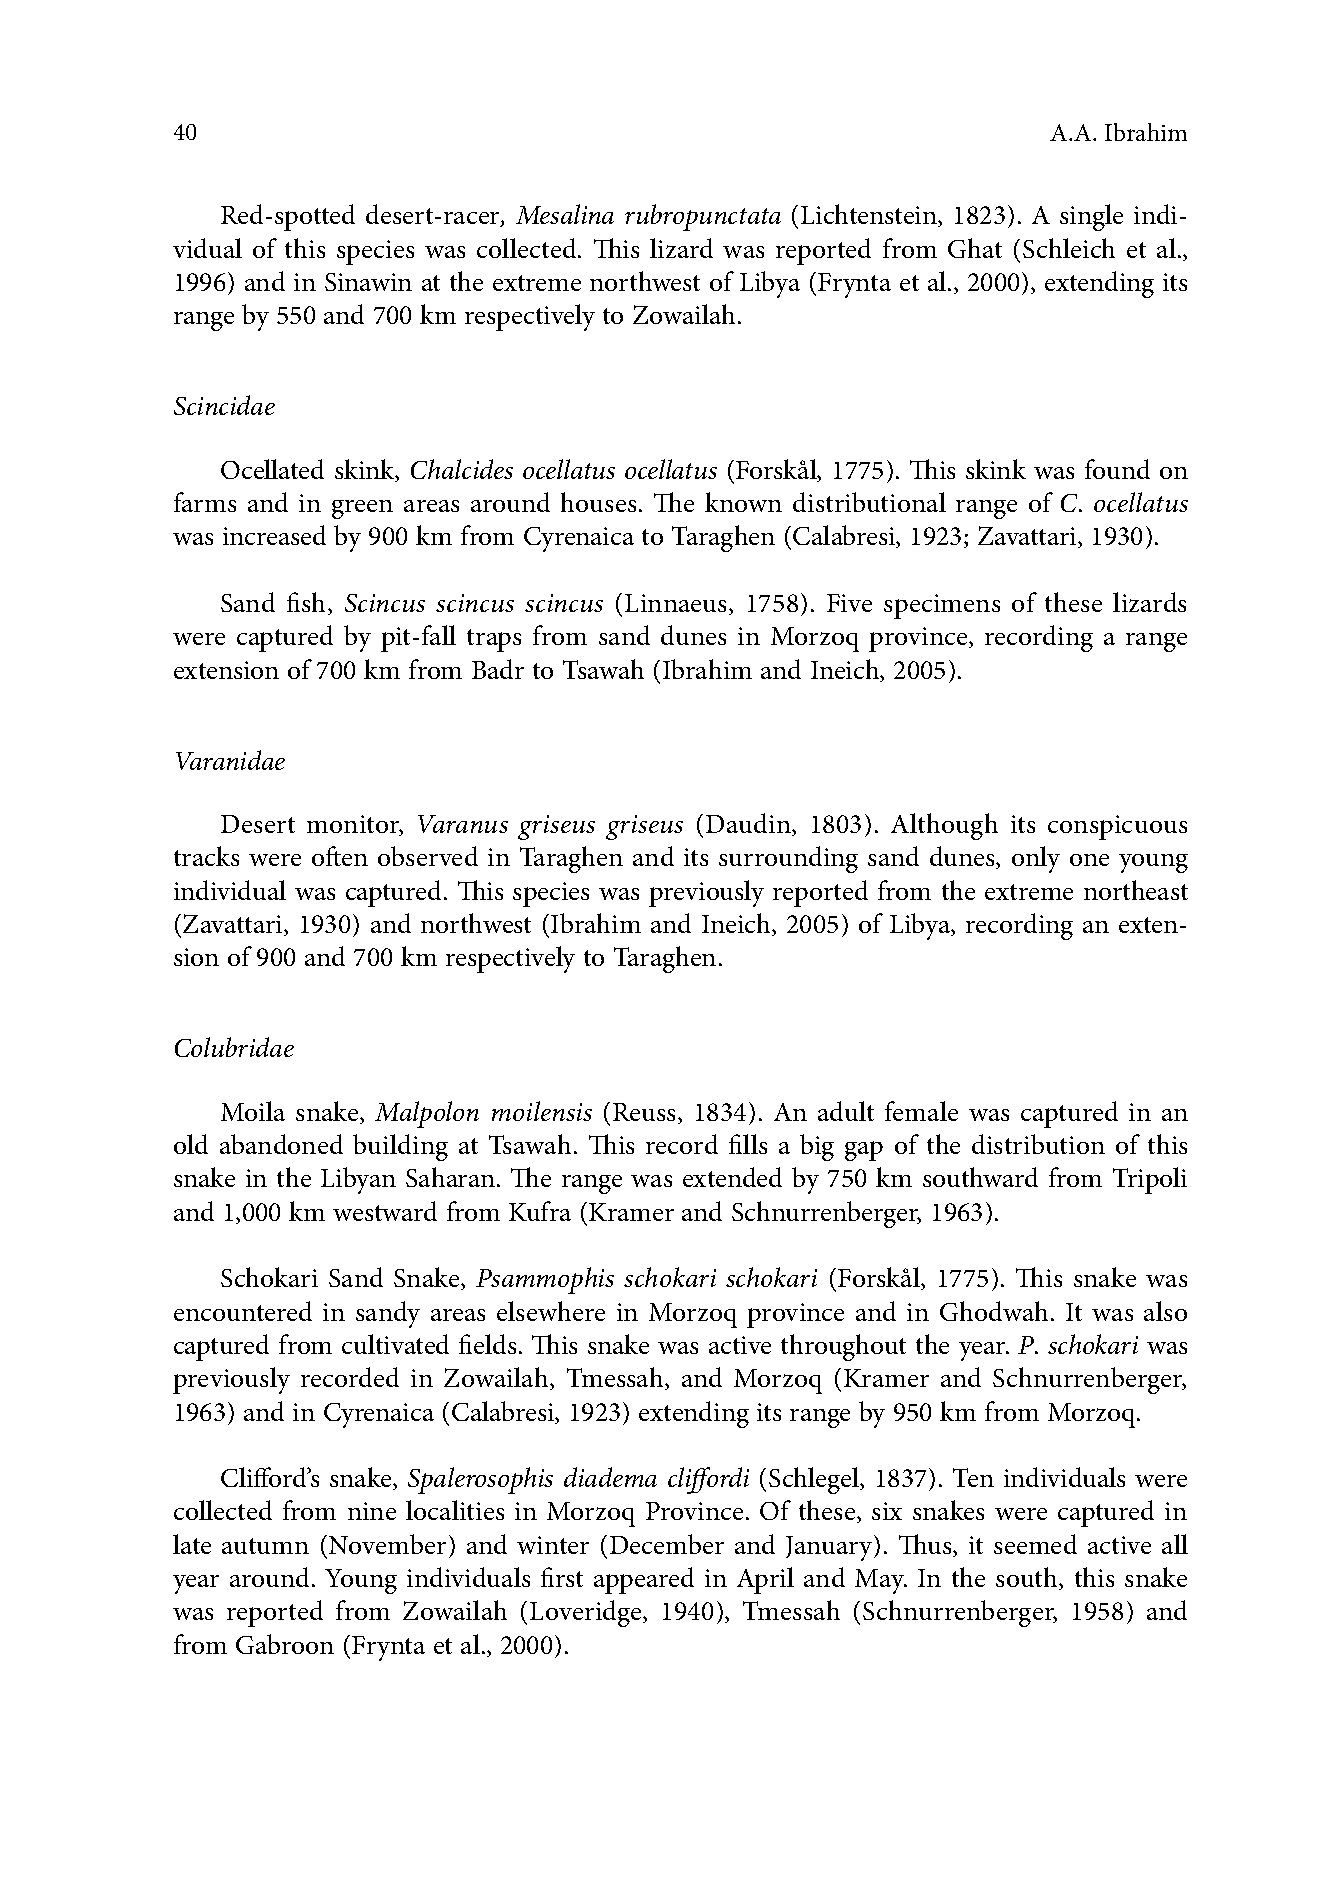 This screenshot has width=1338, height=1889. What do you see at coordinates (340, 856) in the screenshot?
I see `often` at bounding box center [340, 856].
